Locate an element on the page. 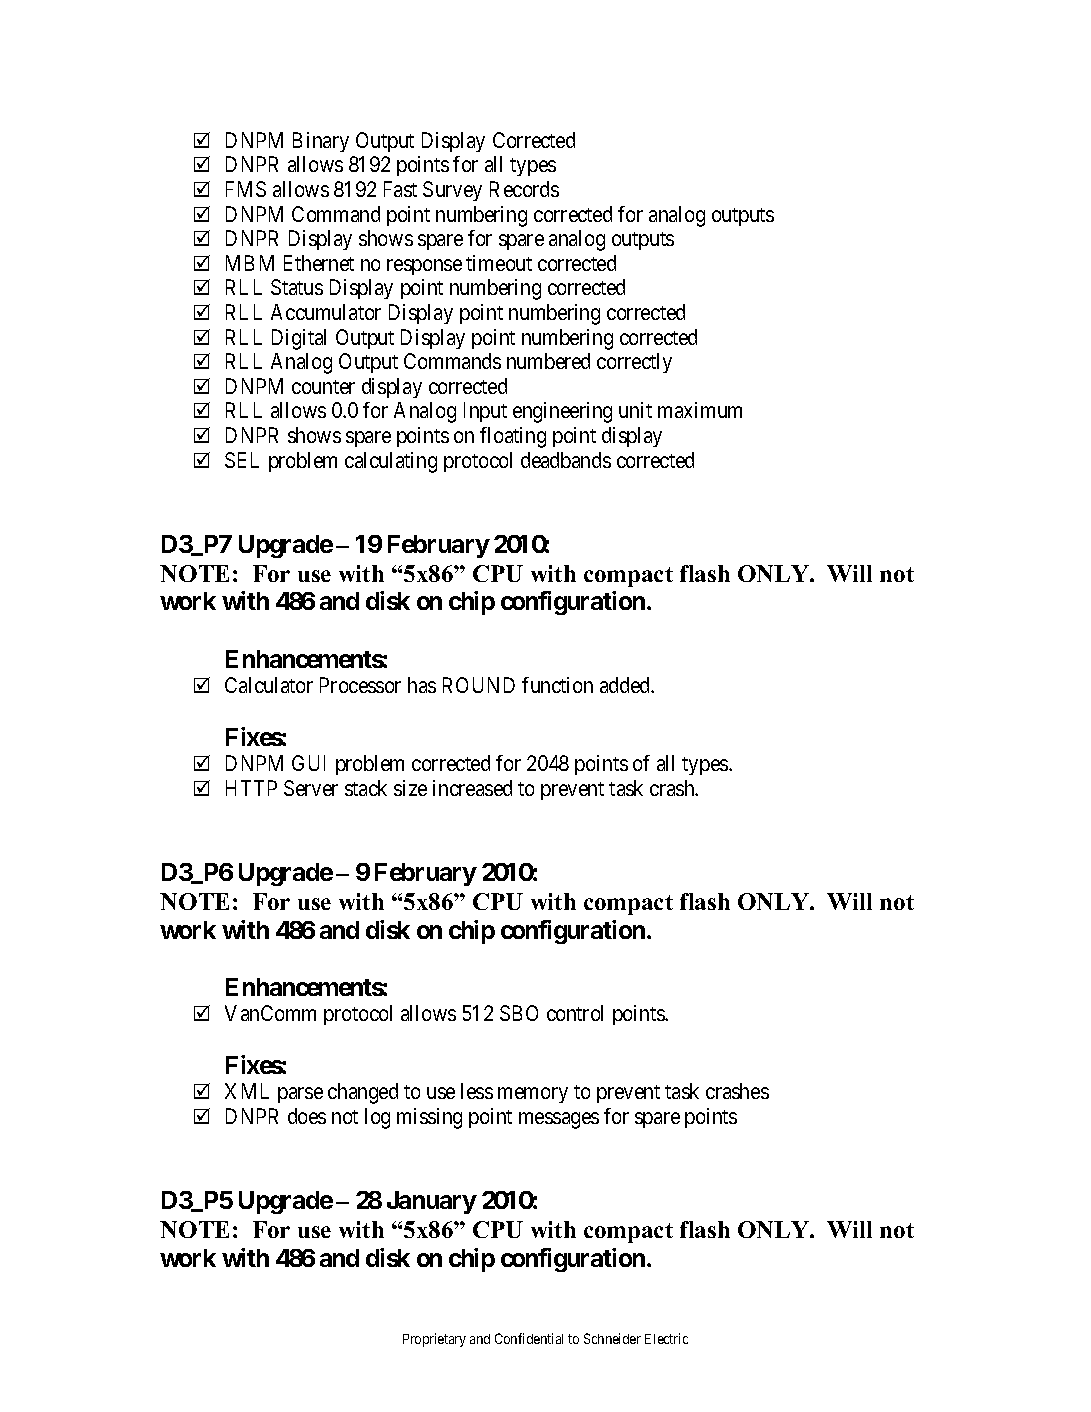  Confidential is located at coordinates (529, 1338).
